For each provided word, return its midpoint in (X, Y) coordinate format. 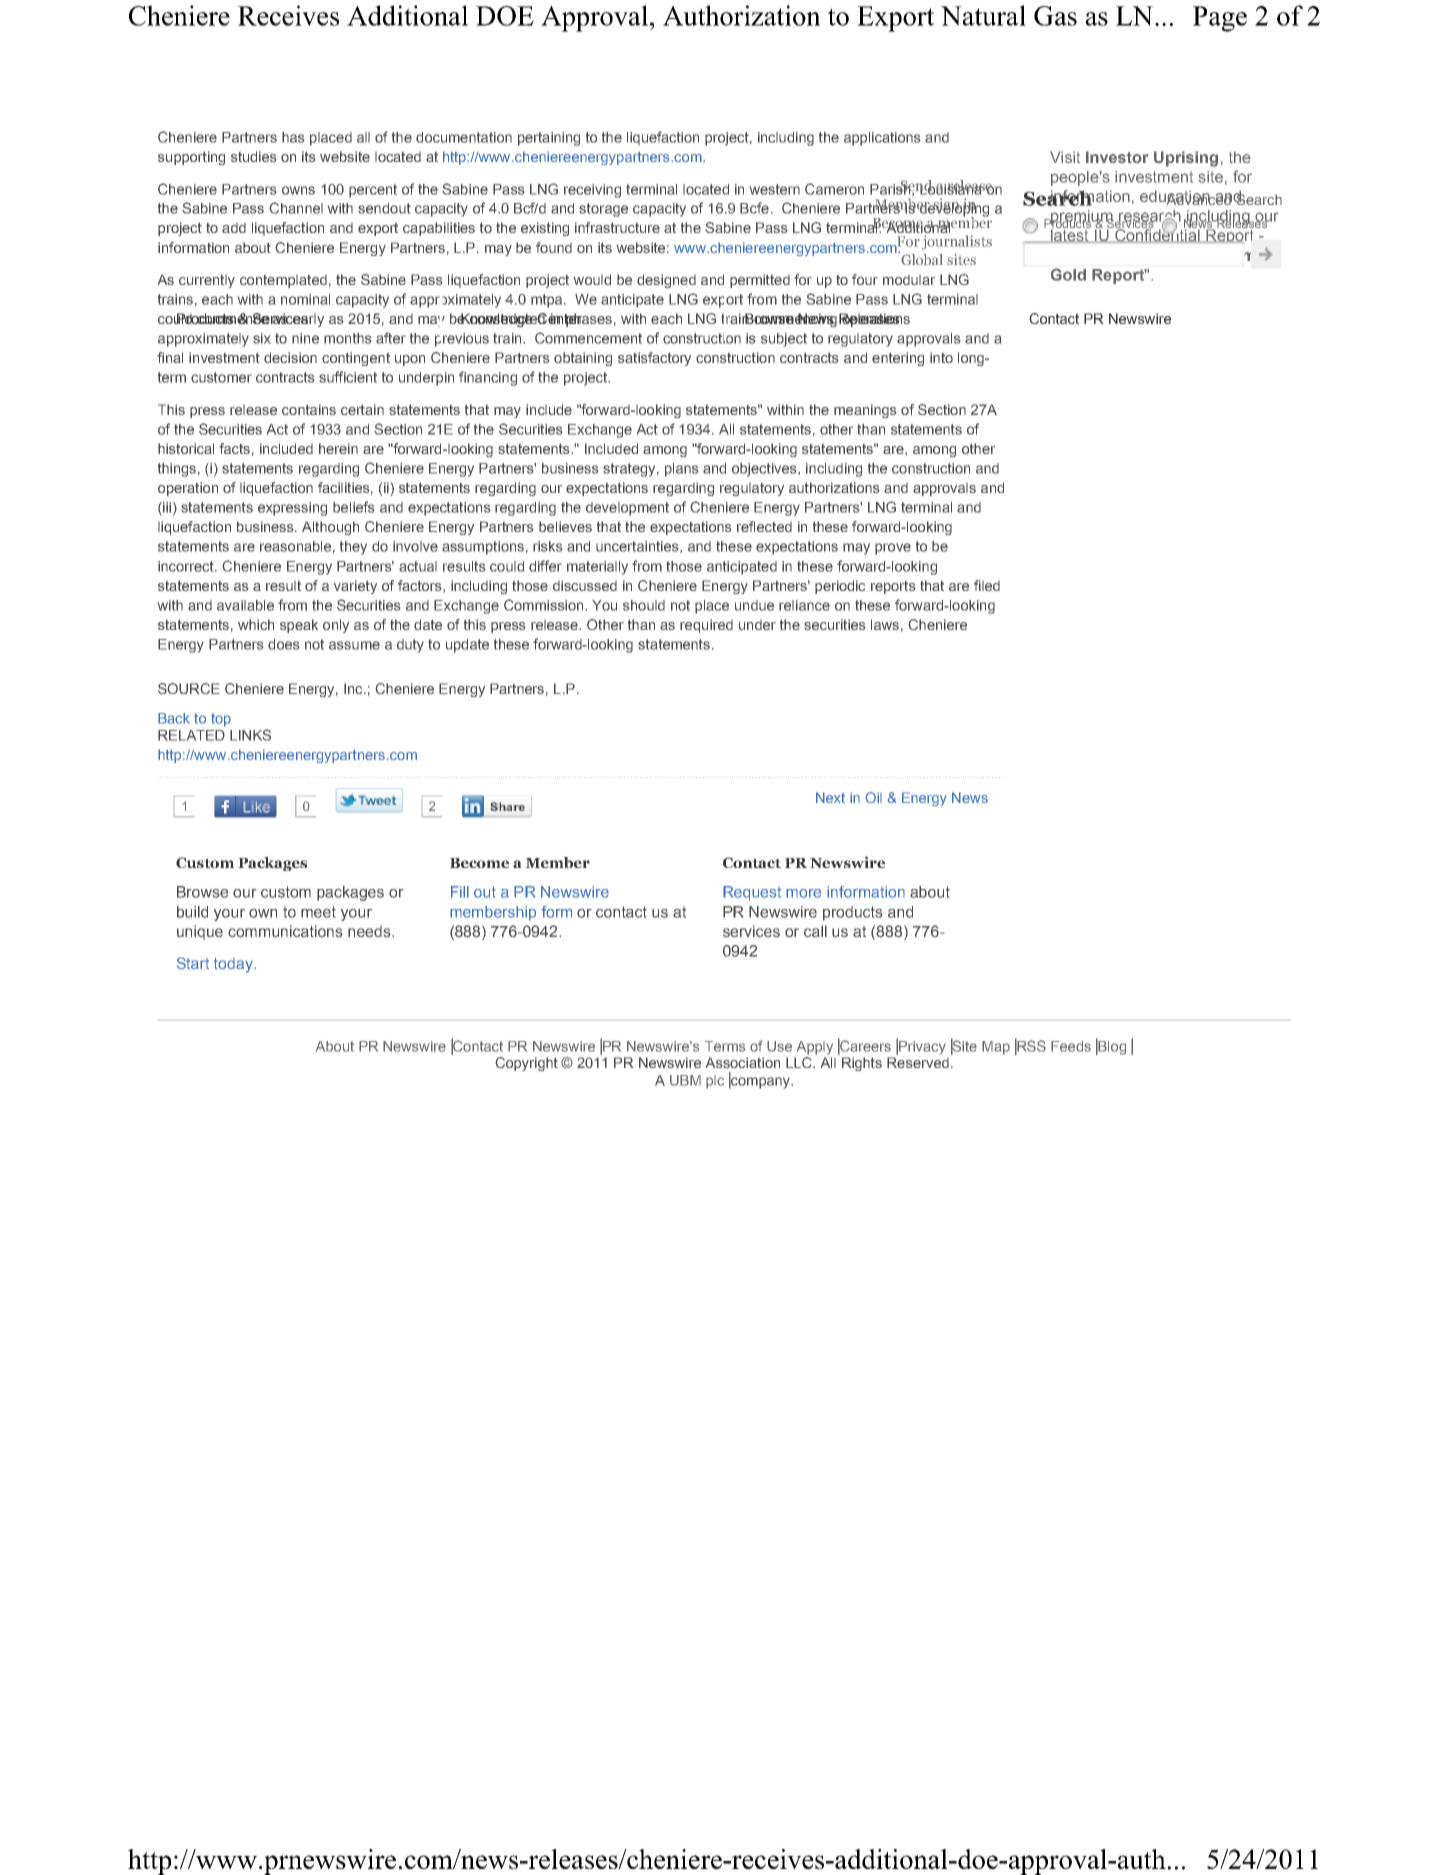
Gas (1055, 16)
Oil (873, 797)
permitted (760, 281)
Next (830, 797)
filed (987, 585)
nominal (305, 299)
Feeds (1071, 1046)
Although (330, 528)
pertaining (549, 139)
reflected (764, 526)
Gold (1068, 274)
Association (743, 1062)
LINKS (250, 735)
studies (254, 156)
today (234, 965)
